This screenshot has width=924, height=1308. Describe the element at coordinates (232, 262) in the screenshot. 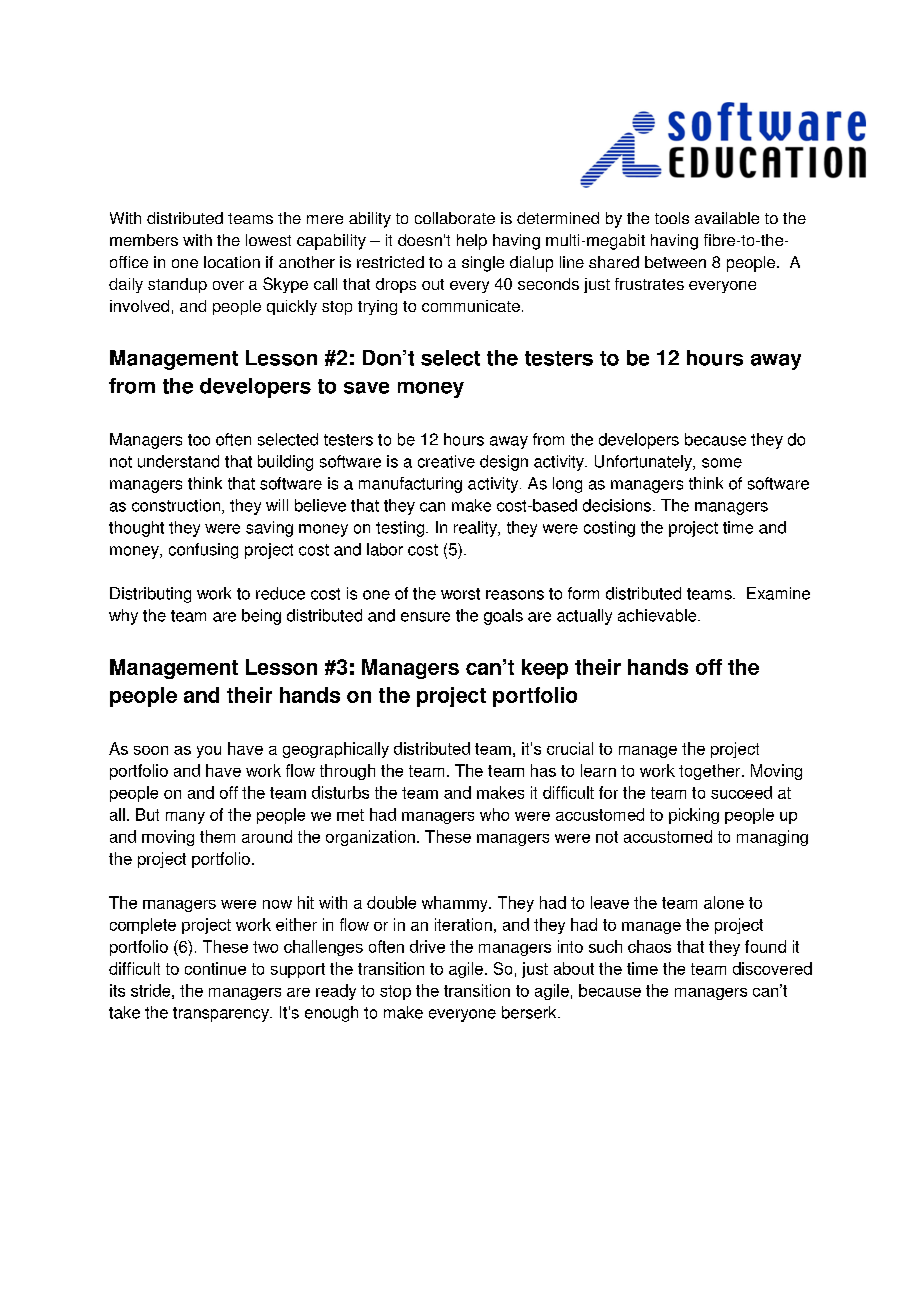

I see `location` at that location.
